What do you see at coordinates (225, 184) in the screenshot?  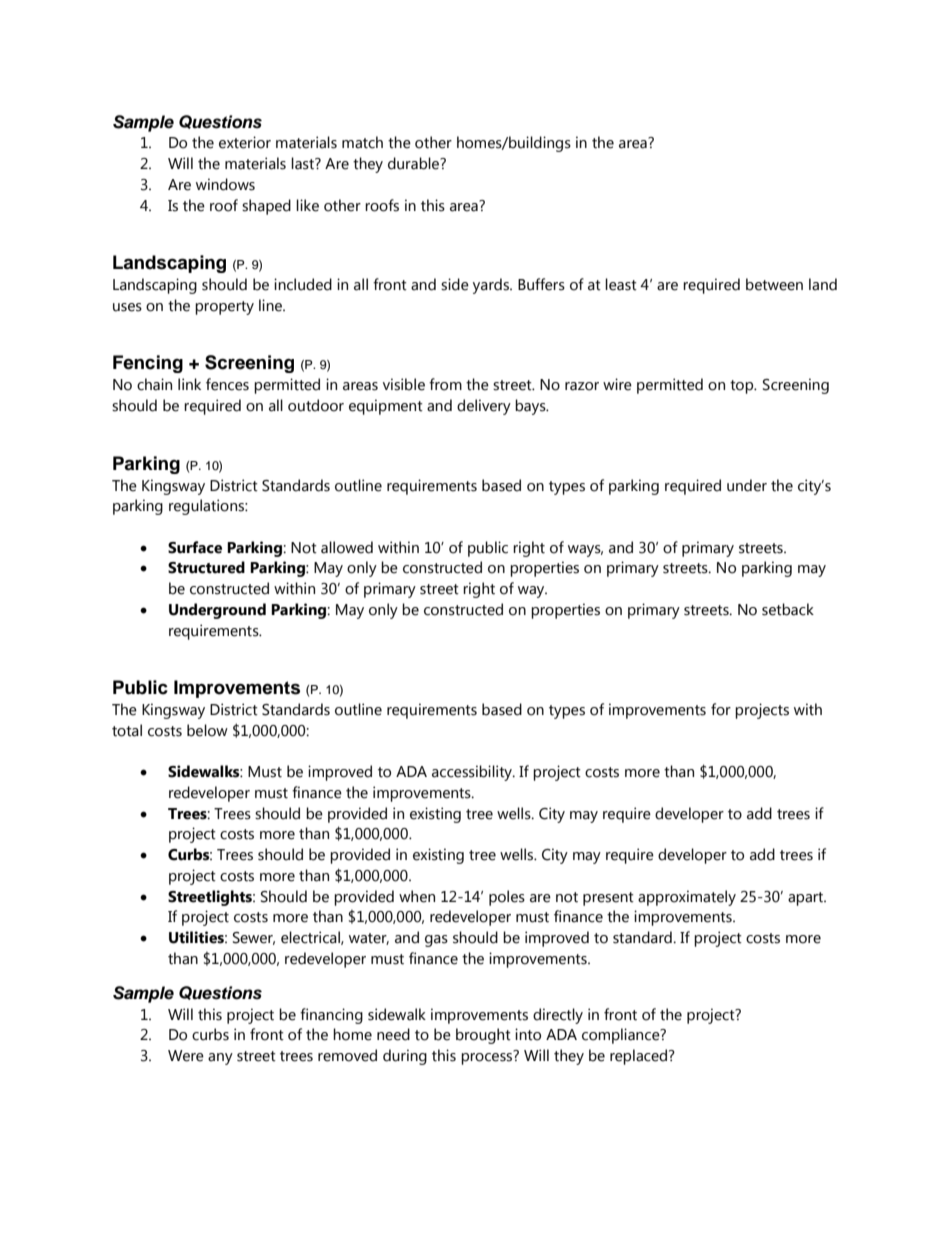 I see `windows` at bounding box center [225, 184].
